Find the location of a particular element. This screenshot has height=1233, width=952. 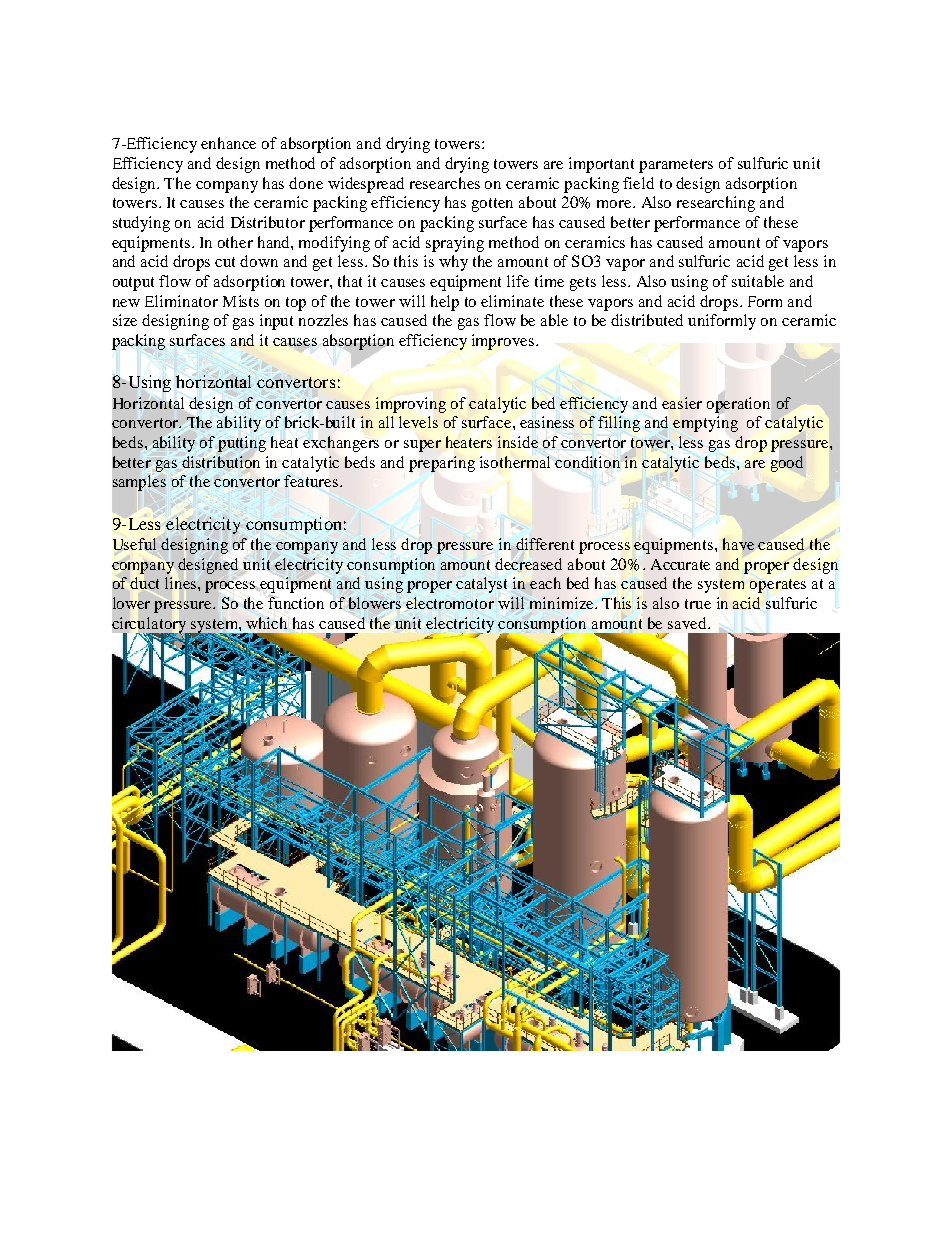

catalyst is located at coordinates (481, 585).
